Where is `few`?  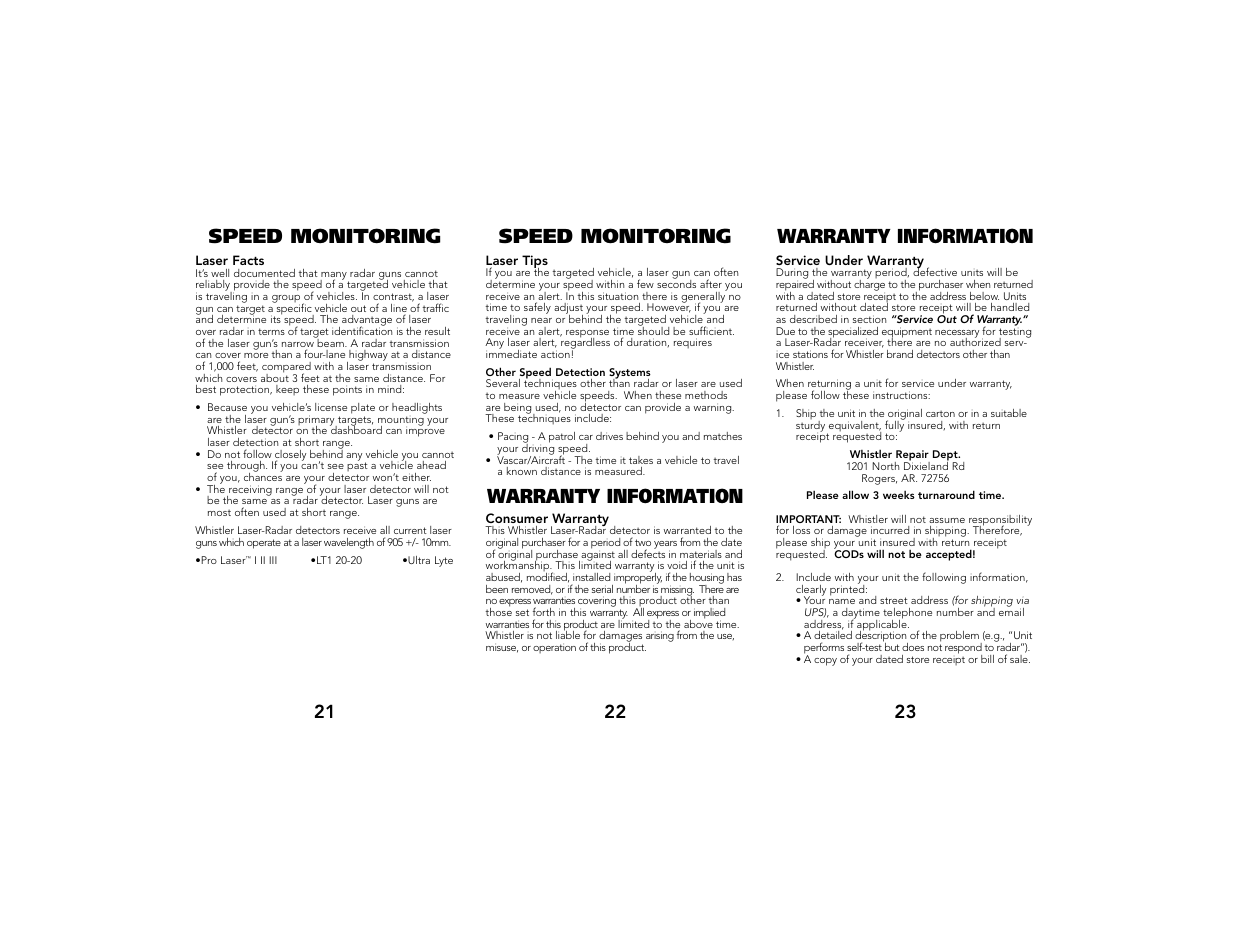
few is located at coordinates (645, 283).
